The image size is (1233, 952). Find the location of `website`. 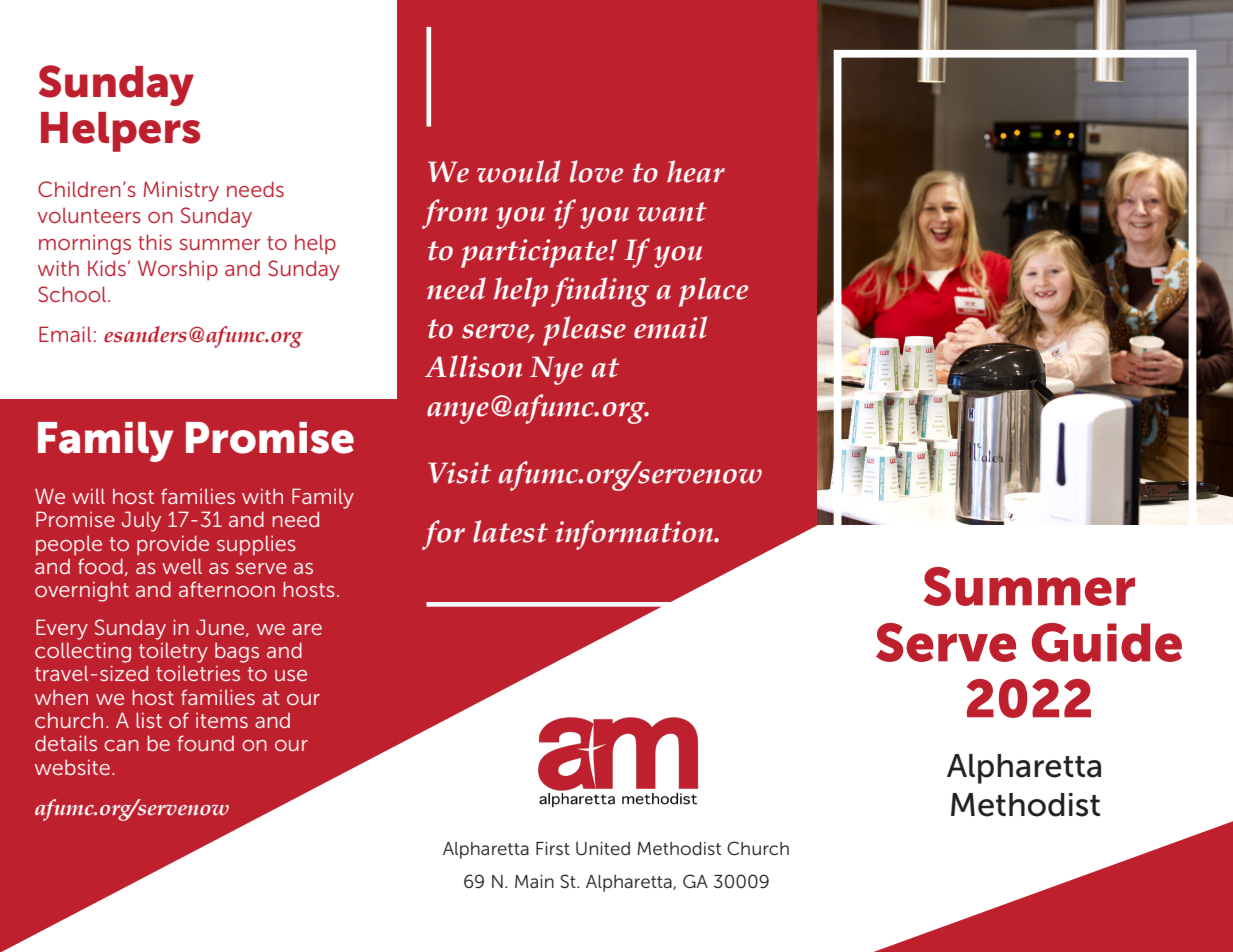

website is located at coordinates (72, 767).
